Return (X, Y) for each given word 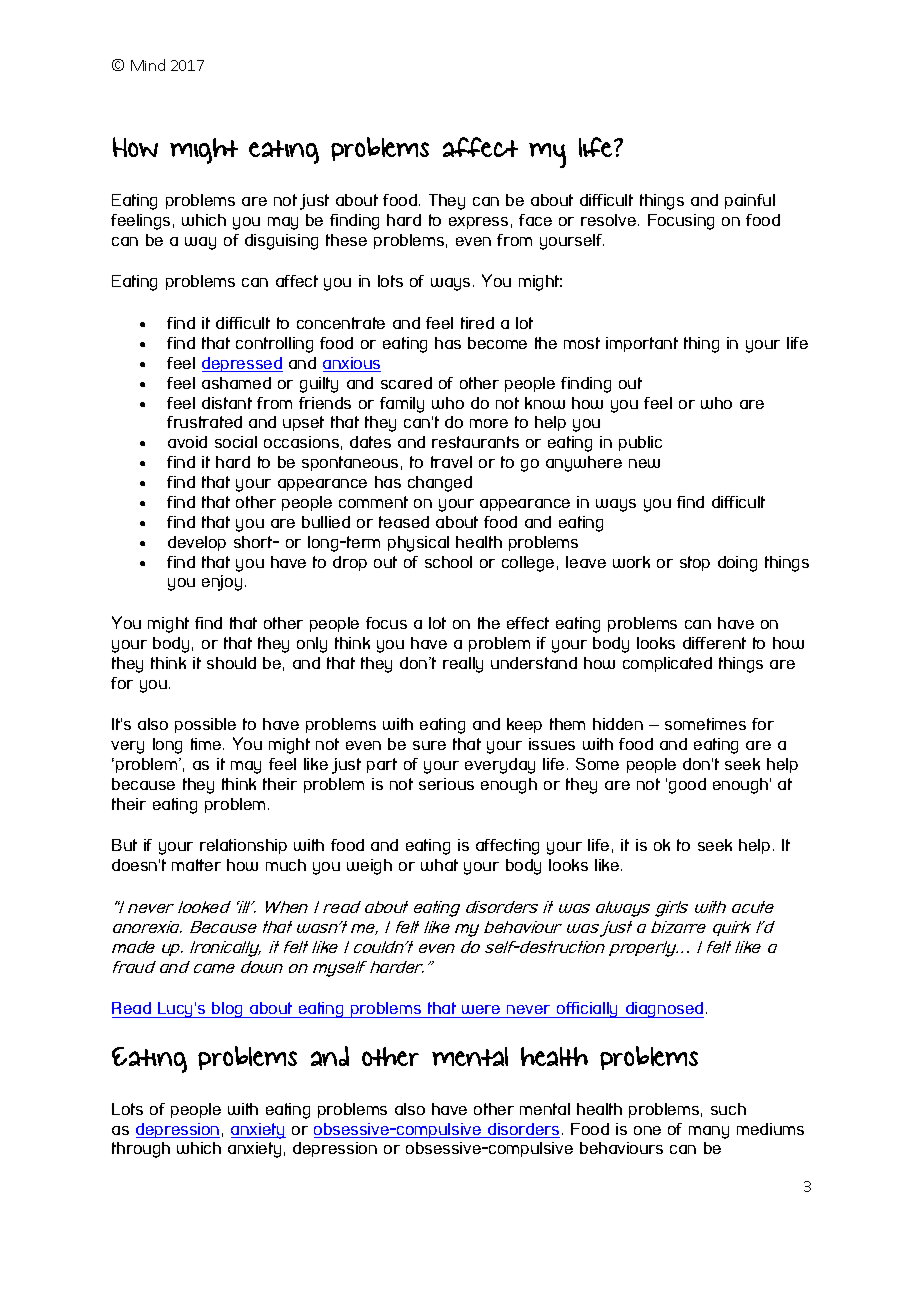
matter (196, 865)
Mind (148, 65)
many (709, 1132)
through (141, 1150)
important (642, 344)
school (448, 562)
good (687, 786)
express (478, 223)
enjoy (222, 583)
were (481, 1009)
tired (477, 323)
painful (750, 201)
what (439, 865)
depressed (242, 364)
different (714, 643)
